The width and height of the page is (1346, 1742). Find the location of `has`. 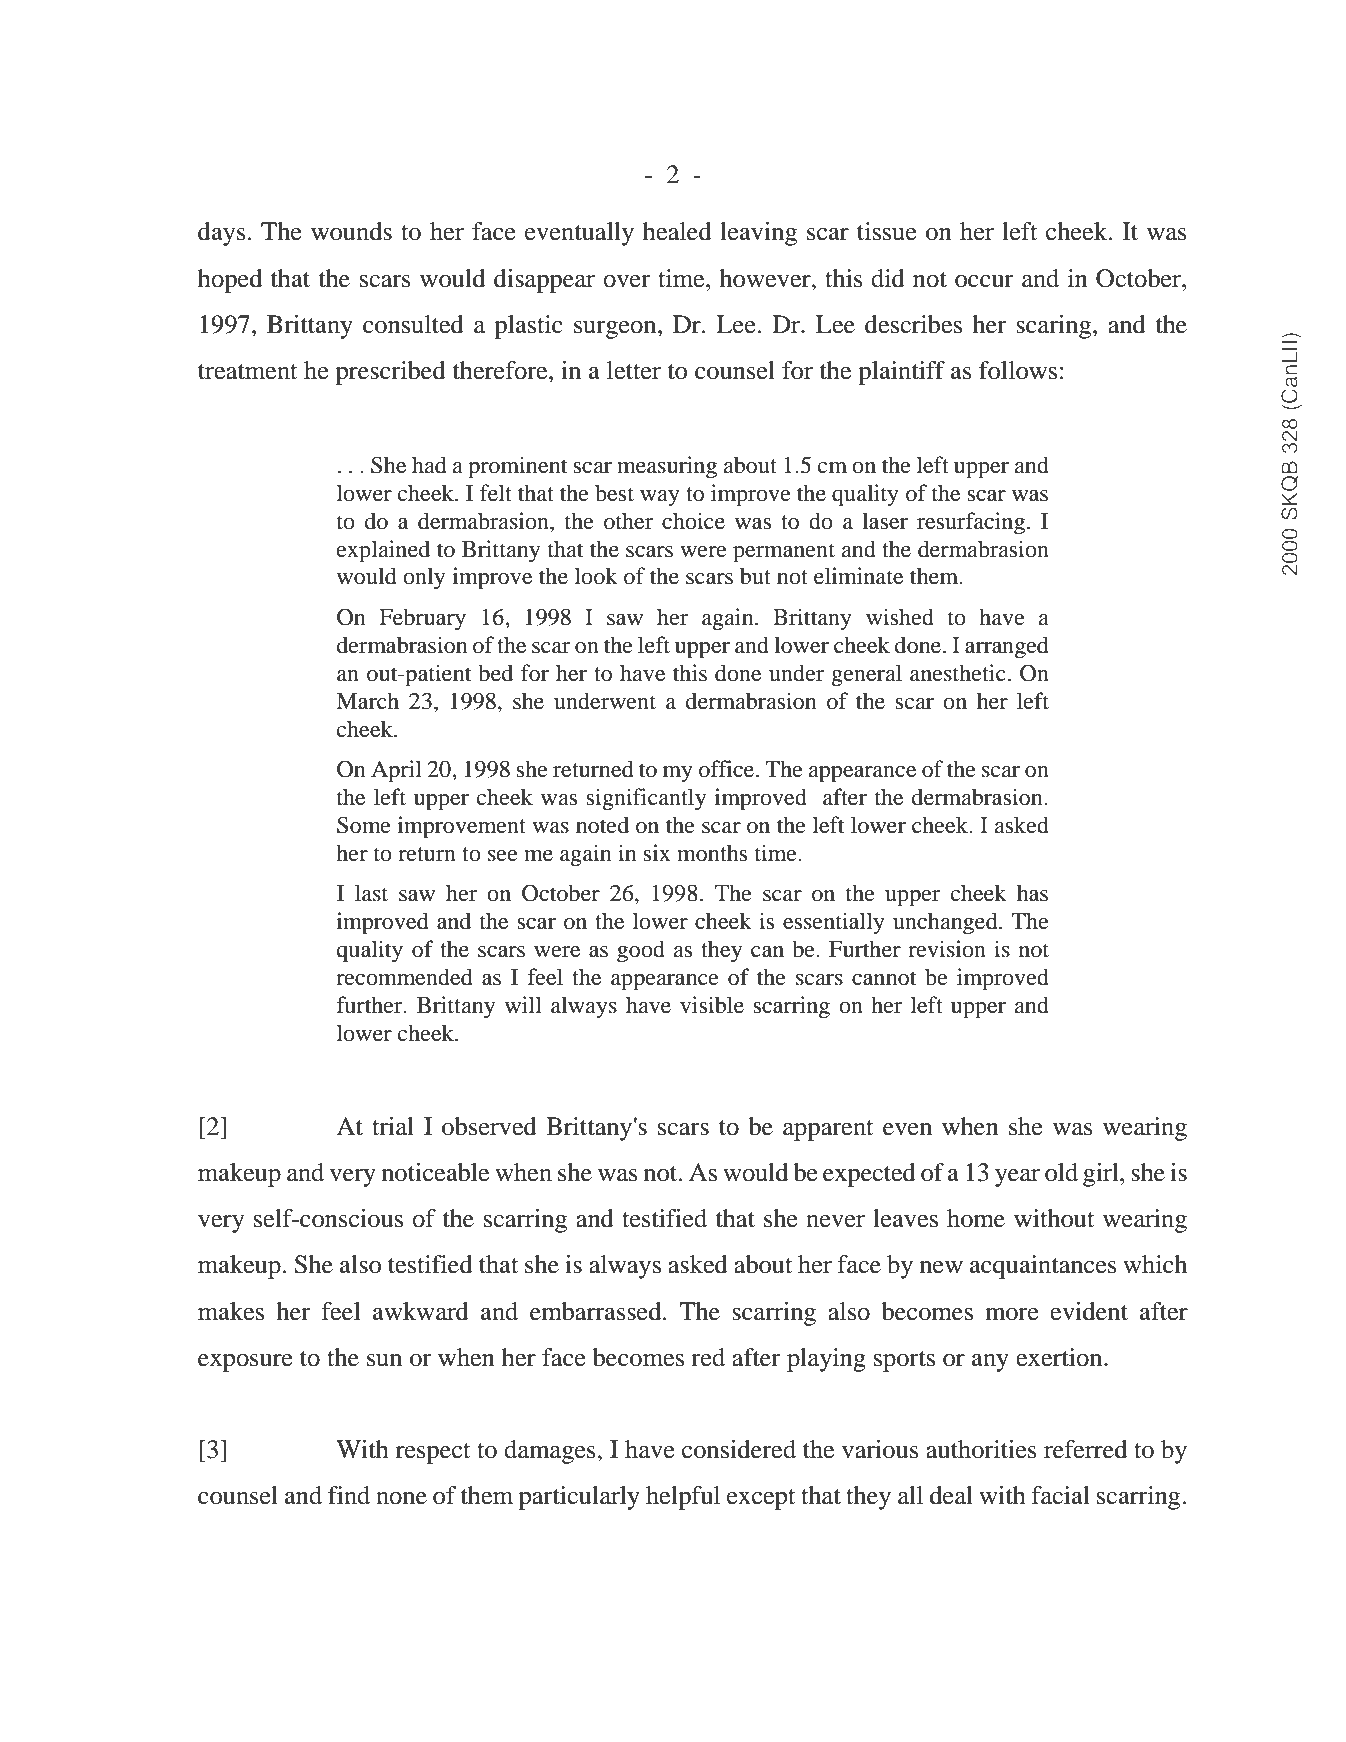

has is located at coordinates (1032, 893).
